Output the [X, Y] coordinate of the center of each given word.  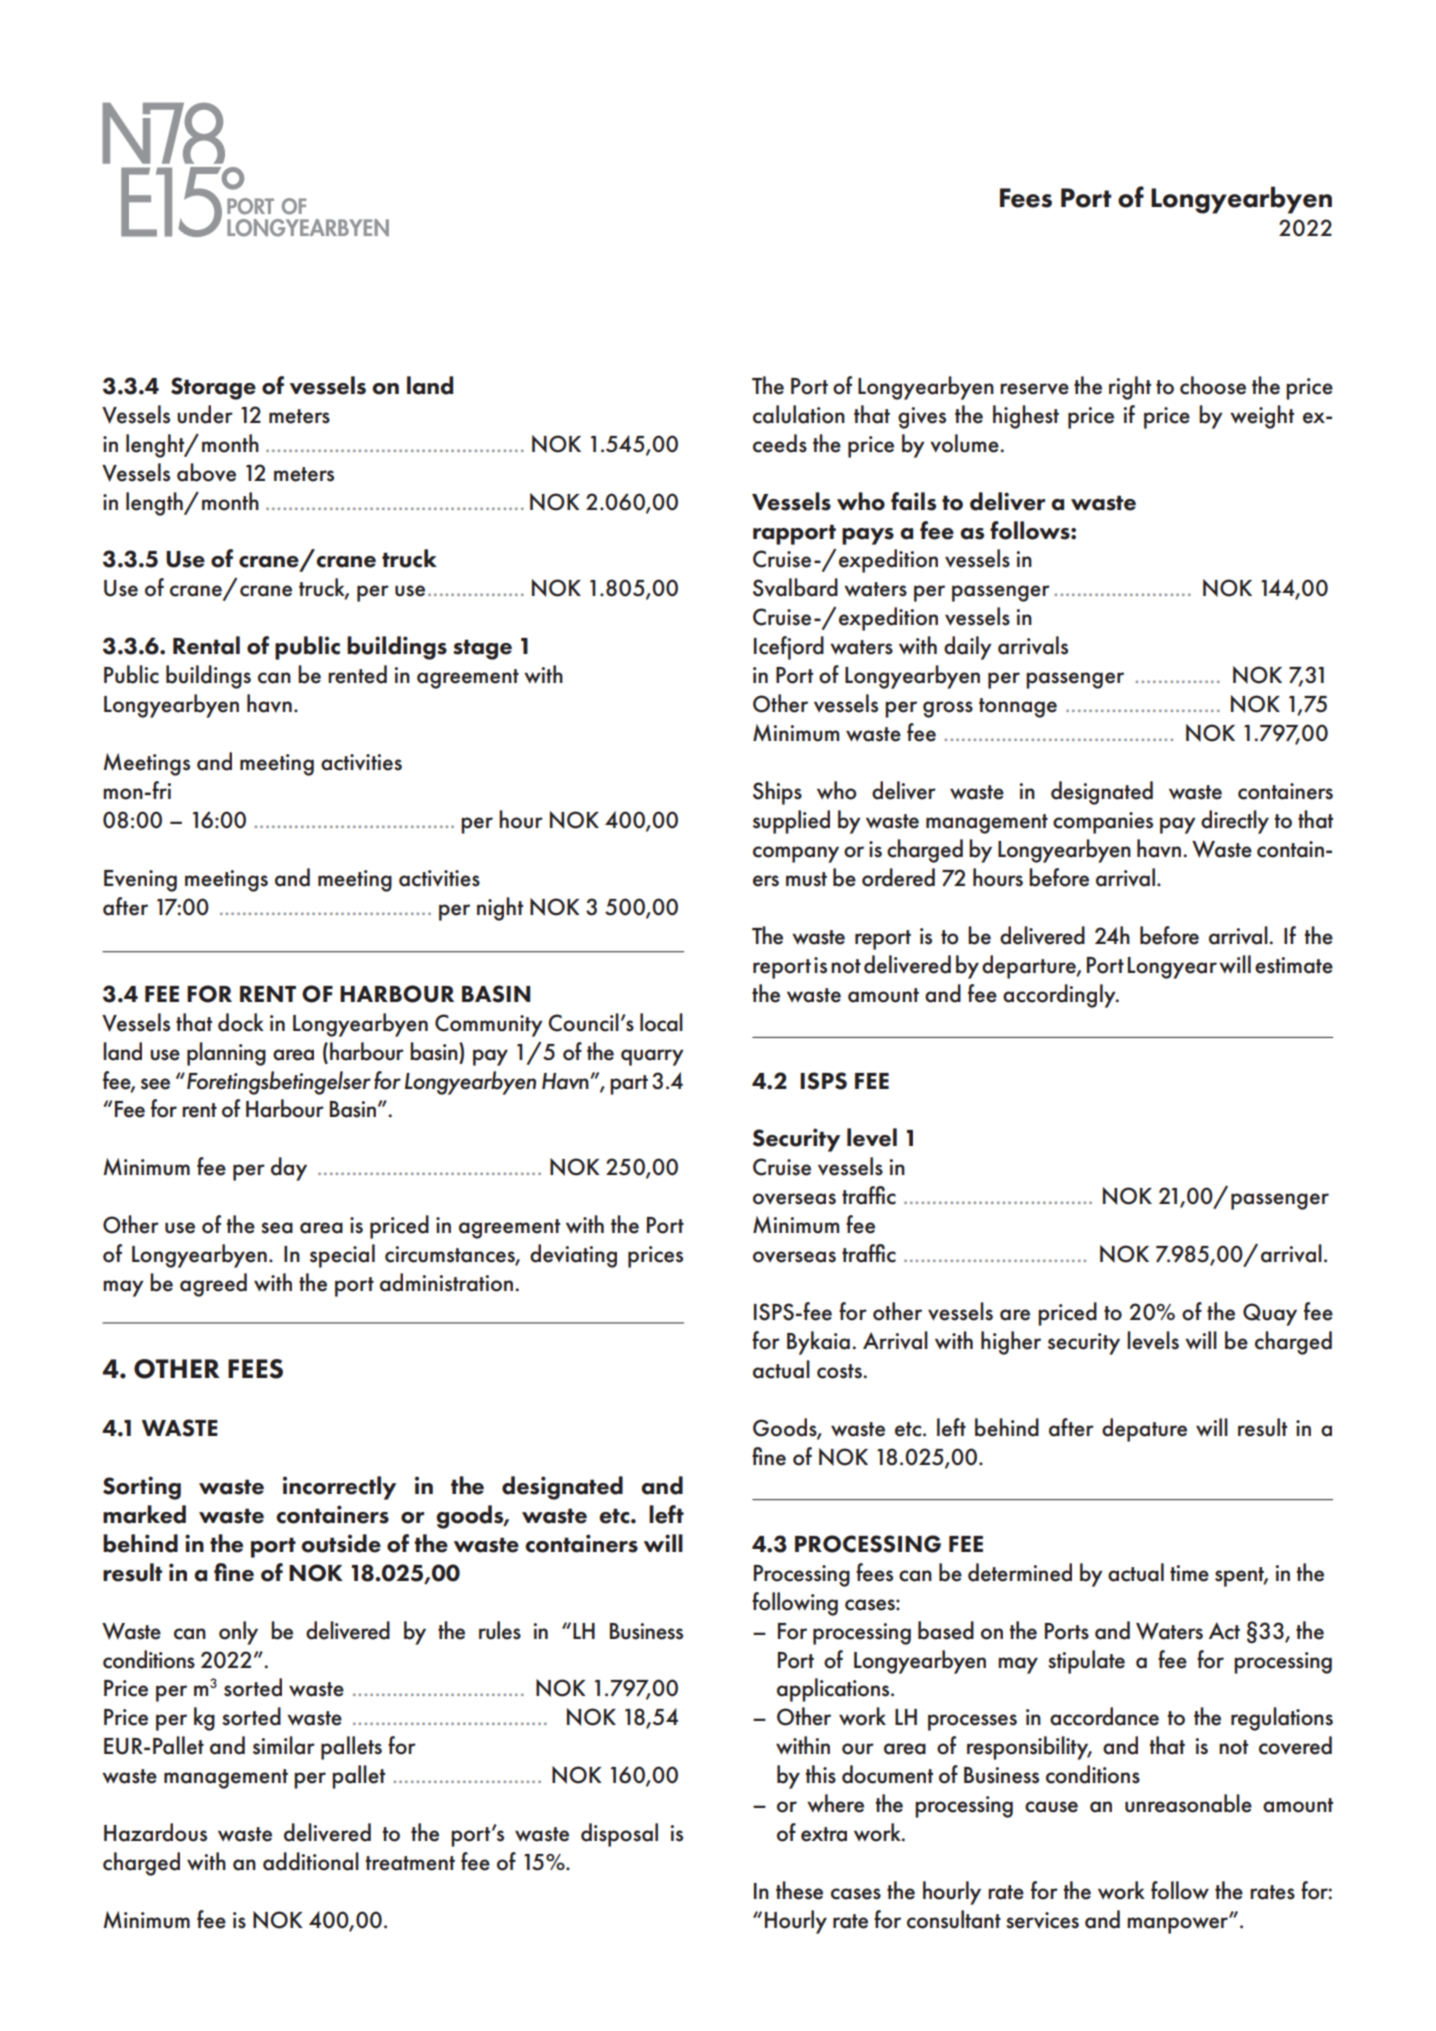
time [1189, 1573]
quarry [652, 1057]
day [289, 1169]
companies [1103, 823]
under [205, 414]
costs [840, 1371]
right [1130, 388]
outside [341, 1543]
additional [311, 1861]
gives [922, 418]
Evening [140, 881]
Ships [777, 793]
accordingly [1060, 996]
